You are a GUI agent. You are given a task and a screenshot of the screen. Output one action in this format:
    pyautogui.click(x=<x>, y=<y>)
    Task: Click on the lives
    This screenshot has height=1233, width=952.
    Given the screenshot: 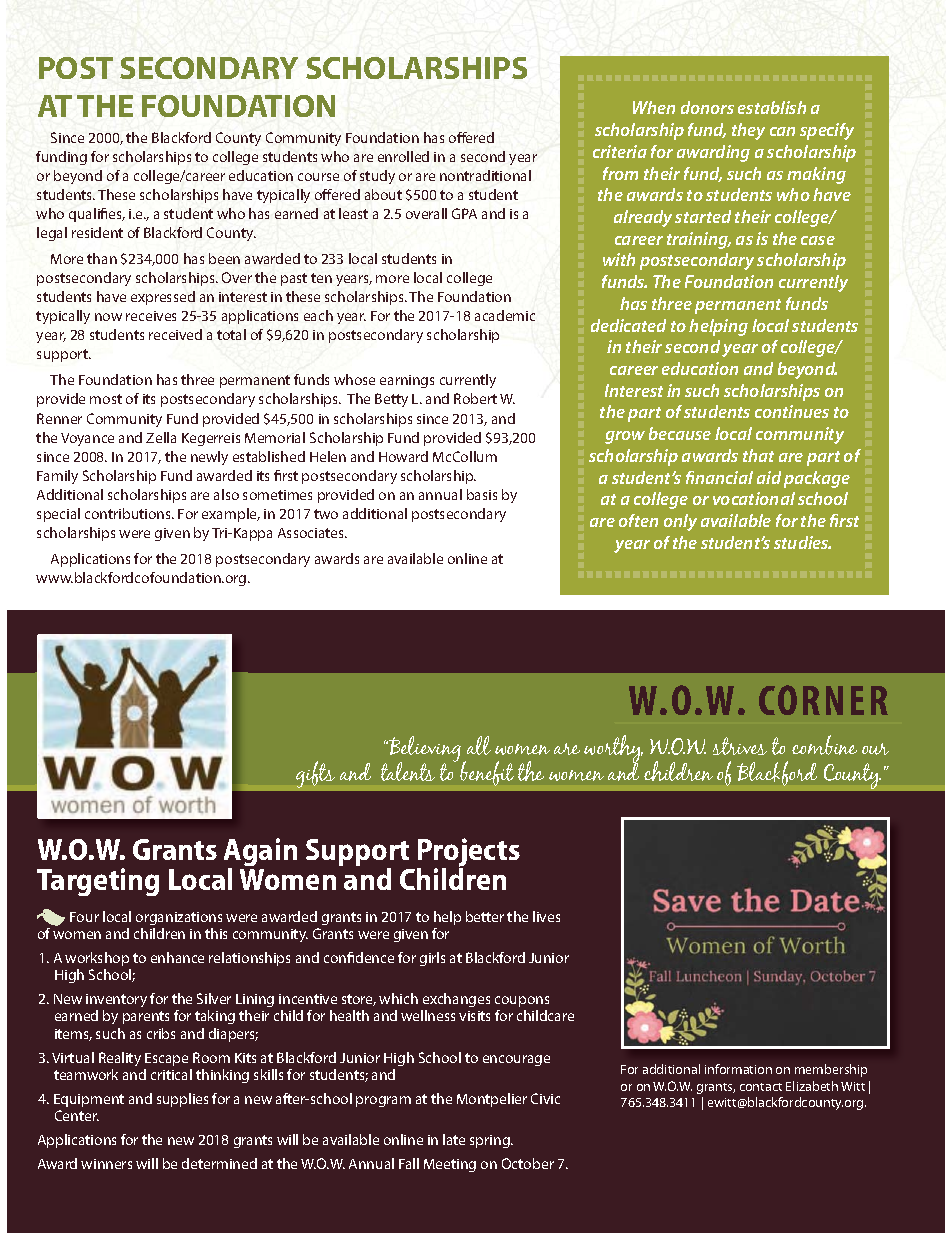 What is the action you would take?
    pyautogui.click(x=546, y=916)
